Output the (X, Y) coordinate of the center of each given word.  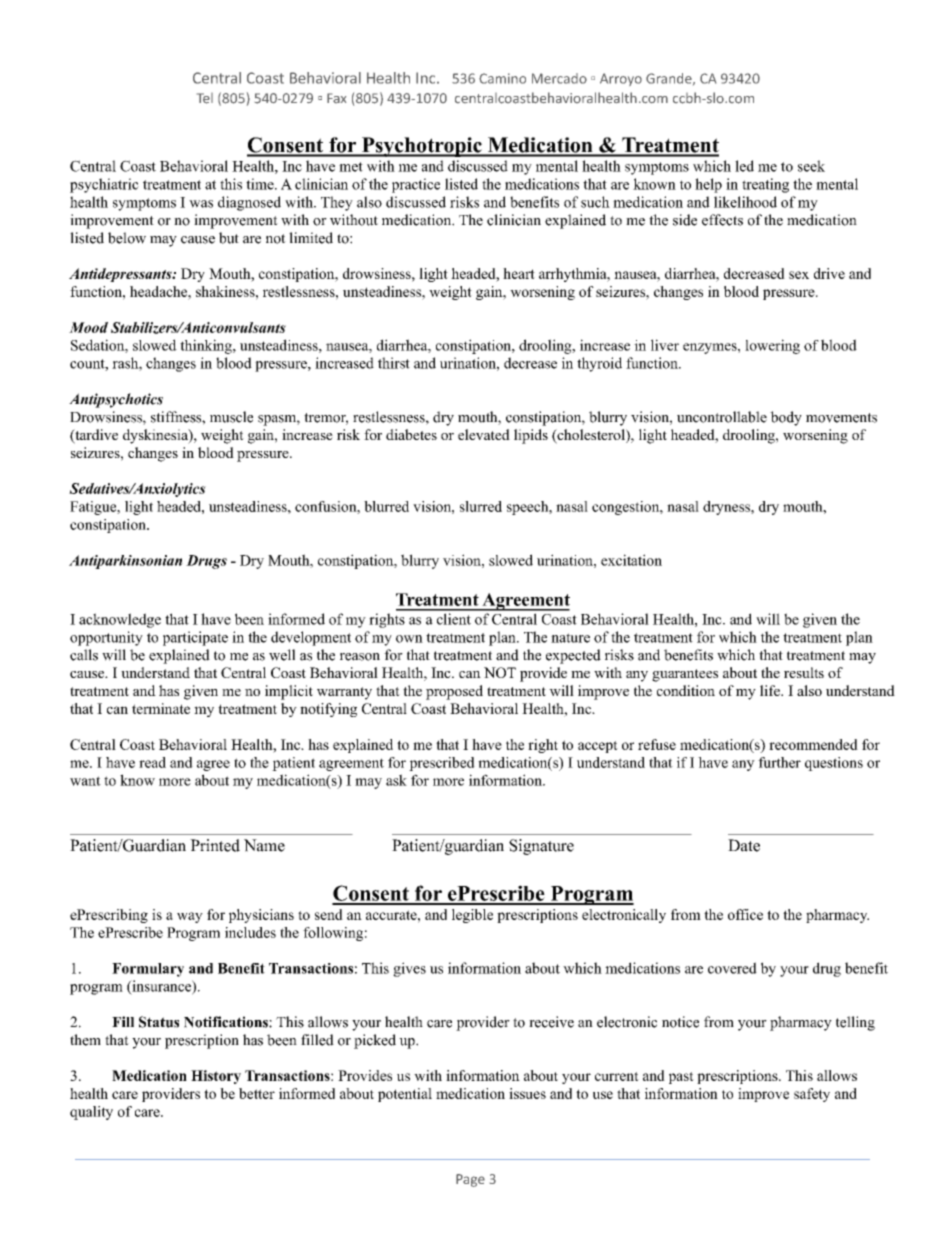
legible (472, 916)
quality (91, 1113)
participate (195, 638)
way (190, 917)
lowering (772, 346)
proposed (454, 692)
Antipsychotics (116, 400)
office (745, 914)
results (804, 672)
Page (470, 1180)
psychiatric (104, 185)
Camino (502, 78)
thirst (394, 363)
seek (811, 166)
